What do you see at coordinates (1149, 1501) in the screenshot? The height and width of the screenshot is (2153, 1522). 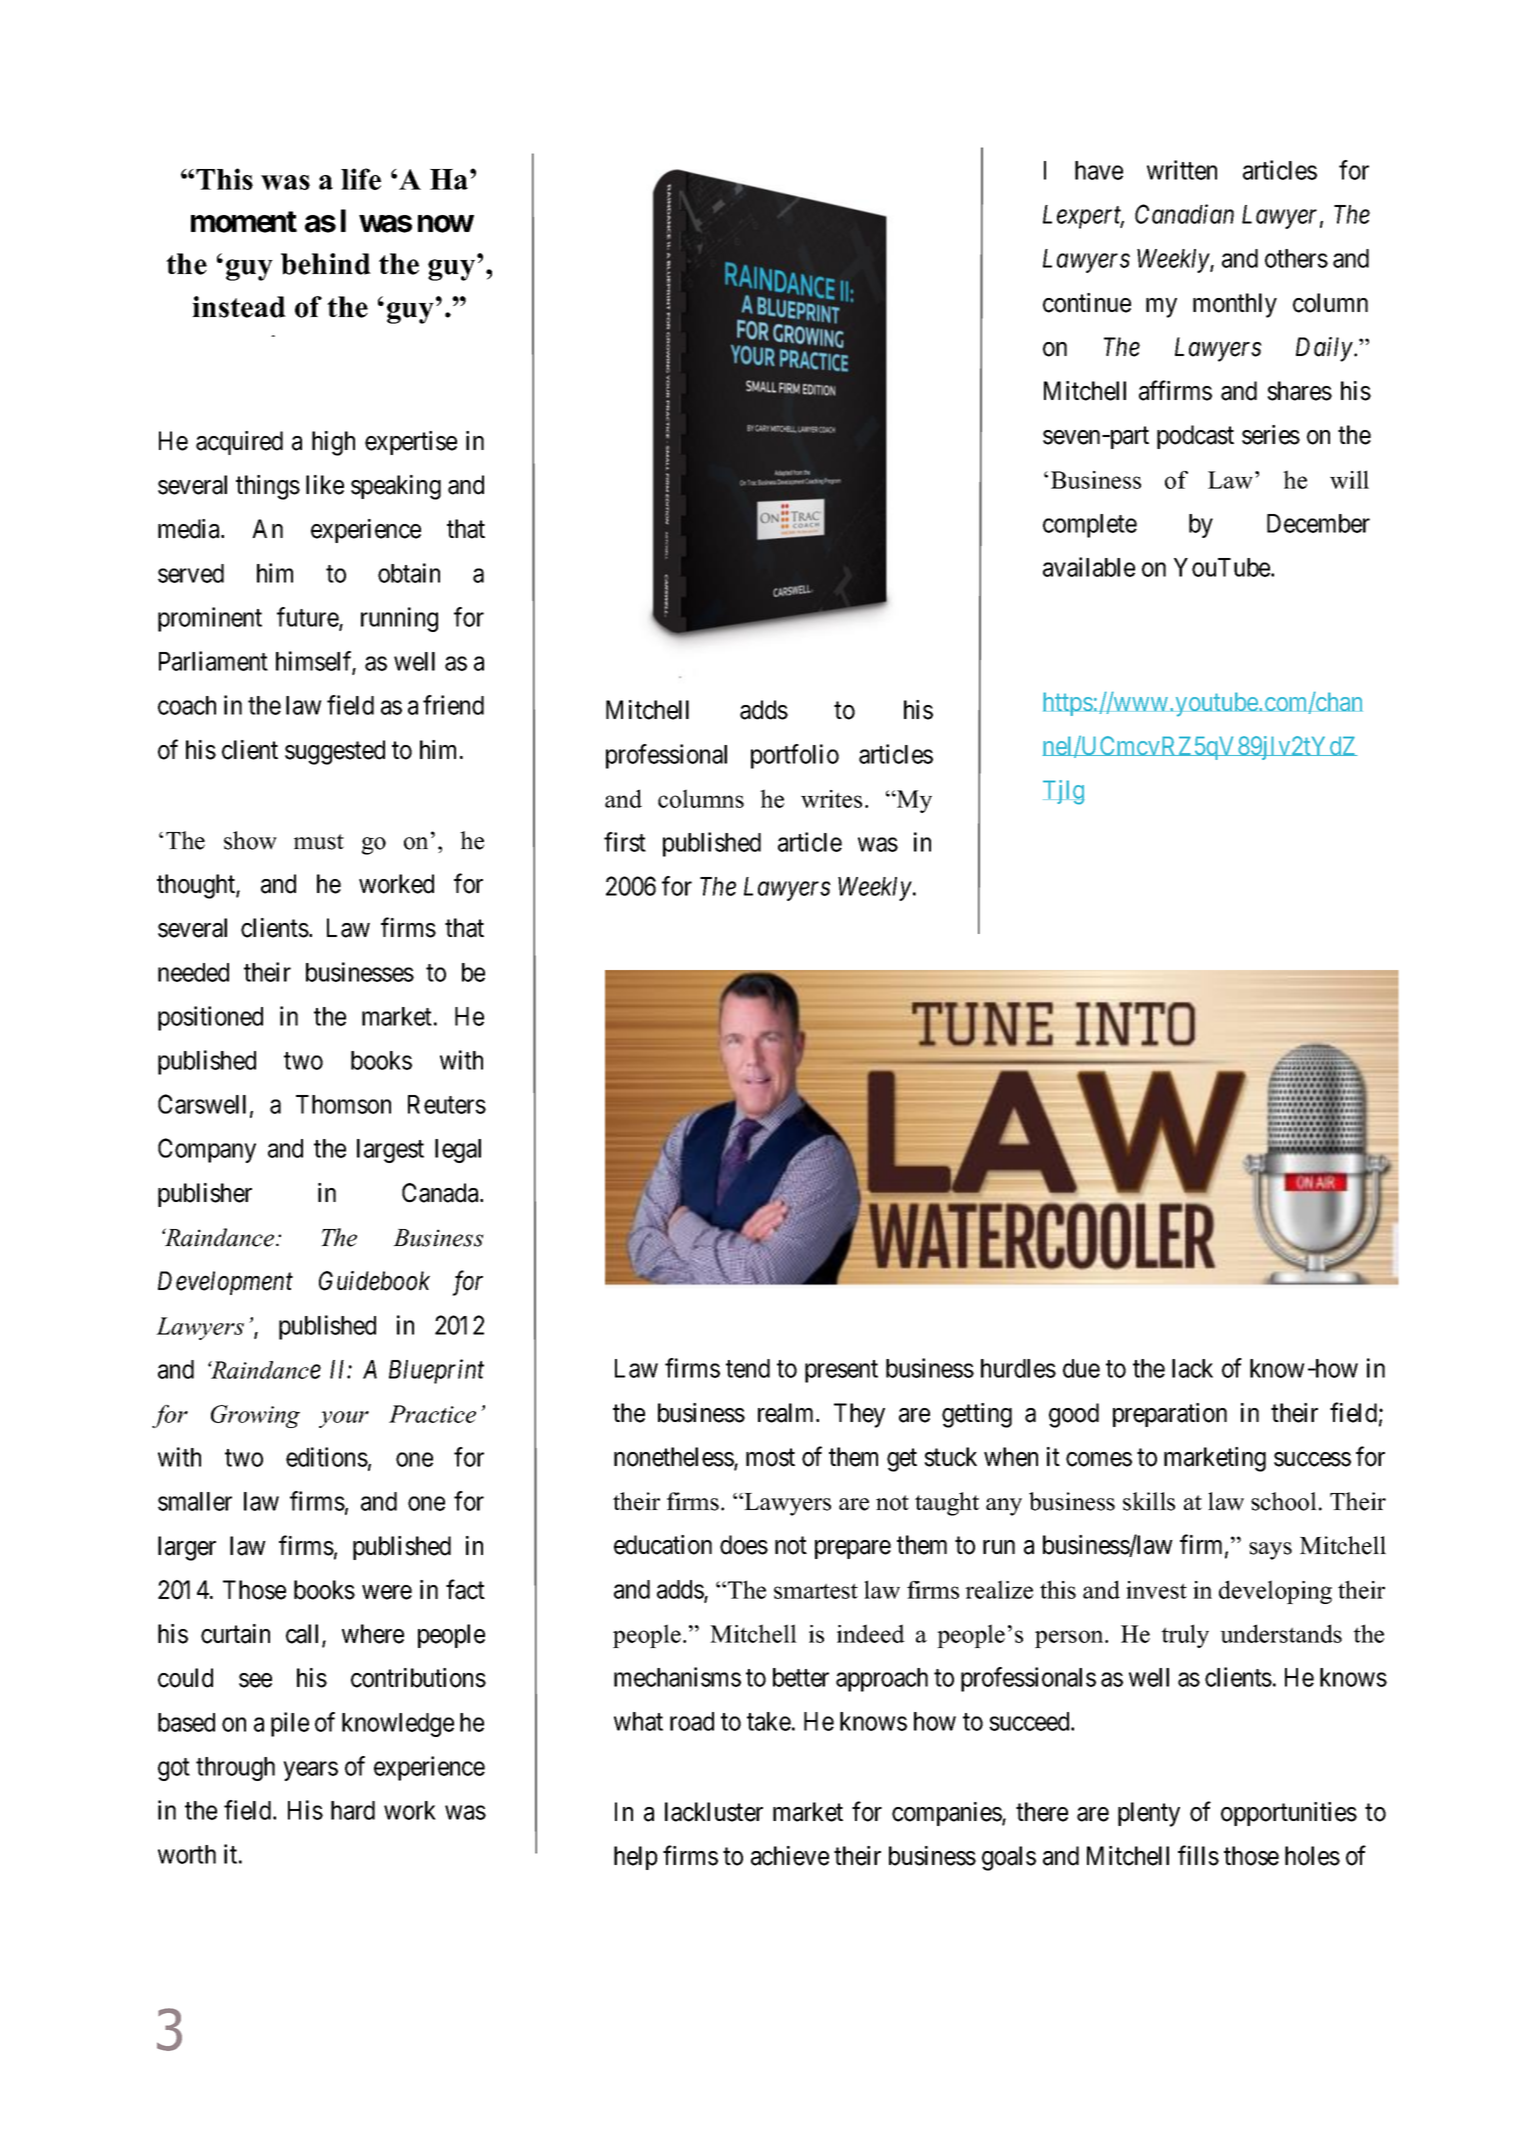 I see `skills` at bounding box center [1149, 1501].
